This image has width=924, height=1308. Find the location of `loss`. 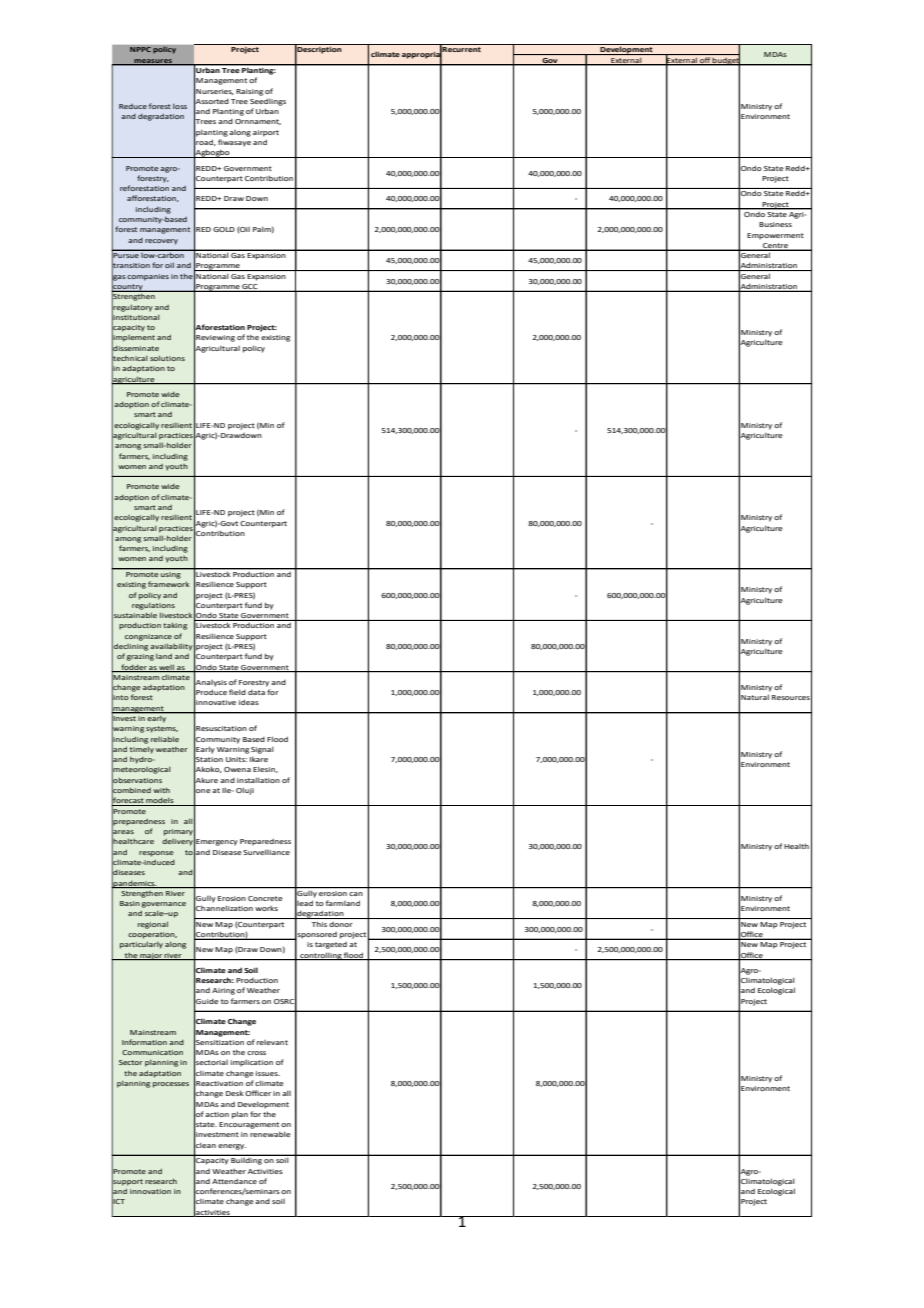

loss is located at coordinates (180, 106).
